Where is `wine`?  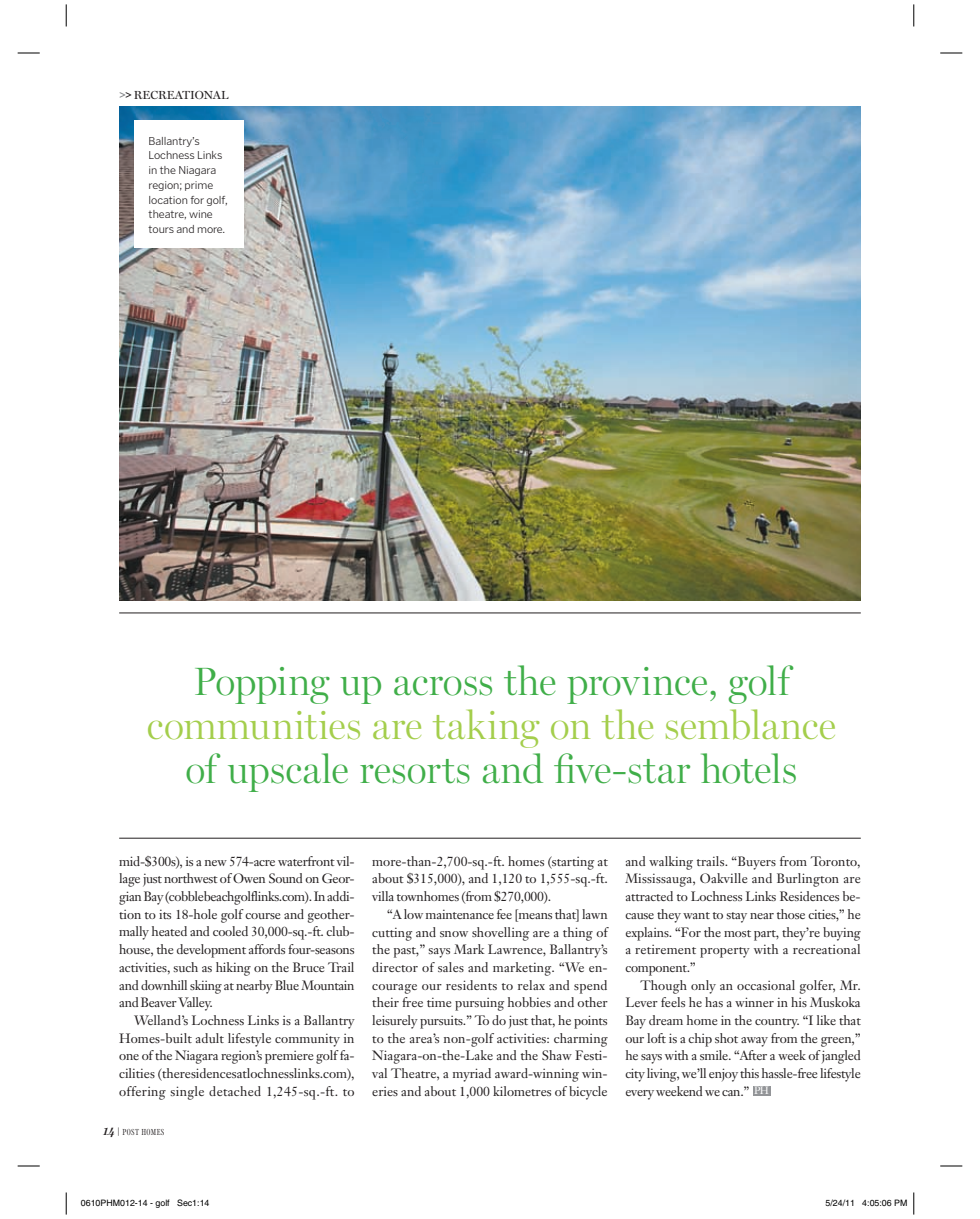
wine is located at coordinates (200, 214).
